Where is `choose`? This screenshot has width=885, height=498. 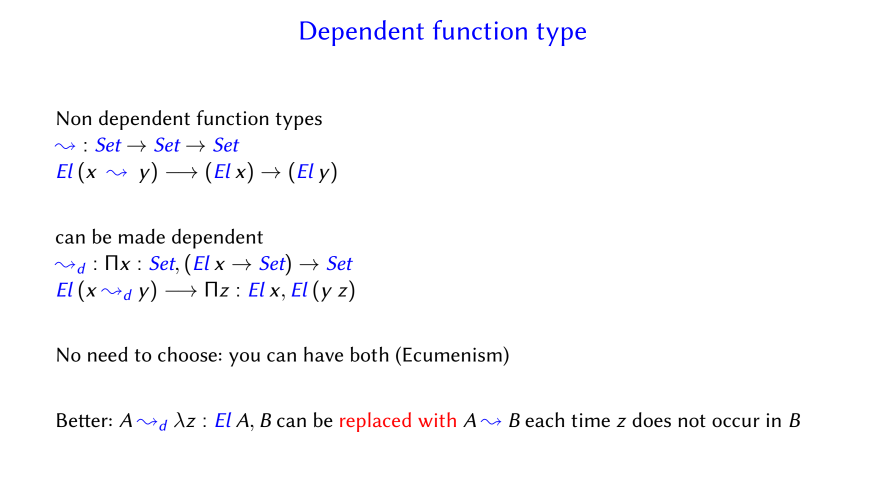 choose is located at coordinates (187, 354).
